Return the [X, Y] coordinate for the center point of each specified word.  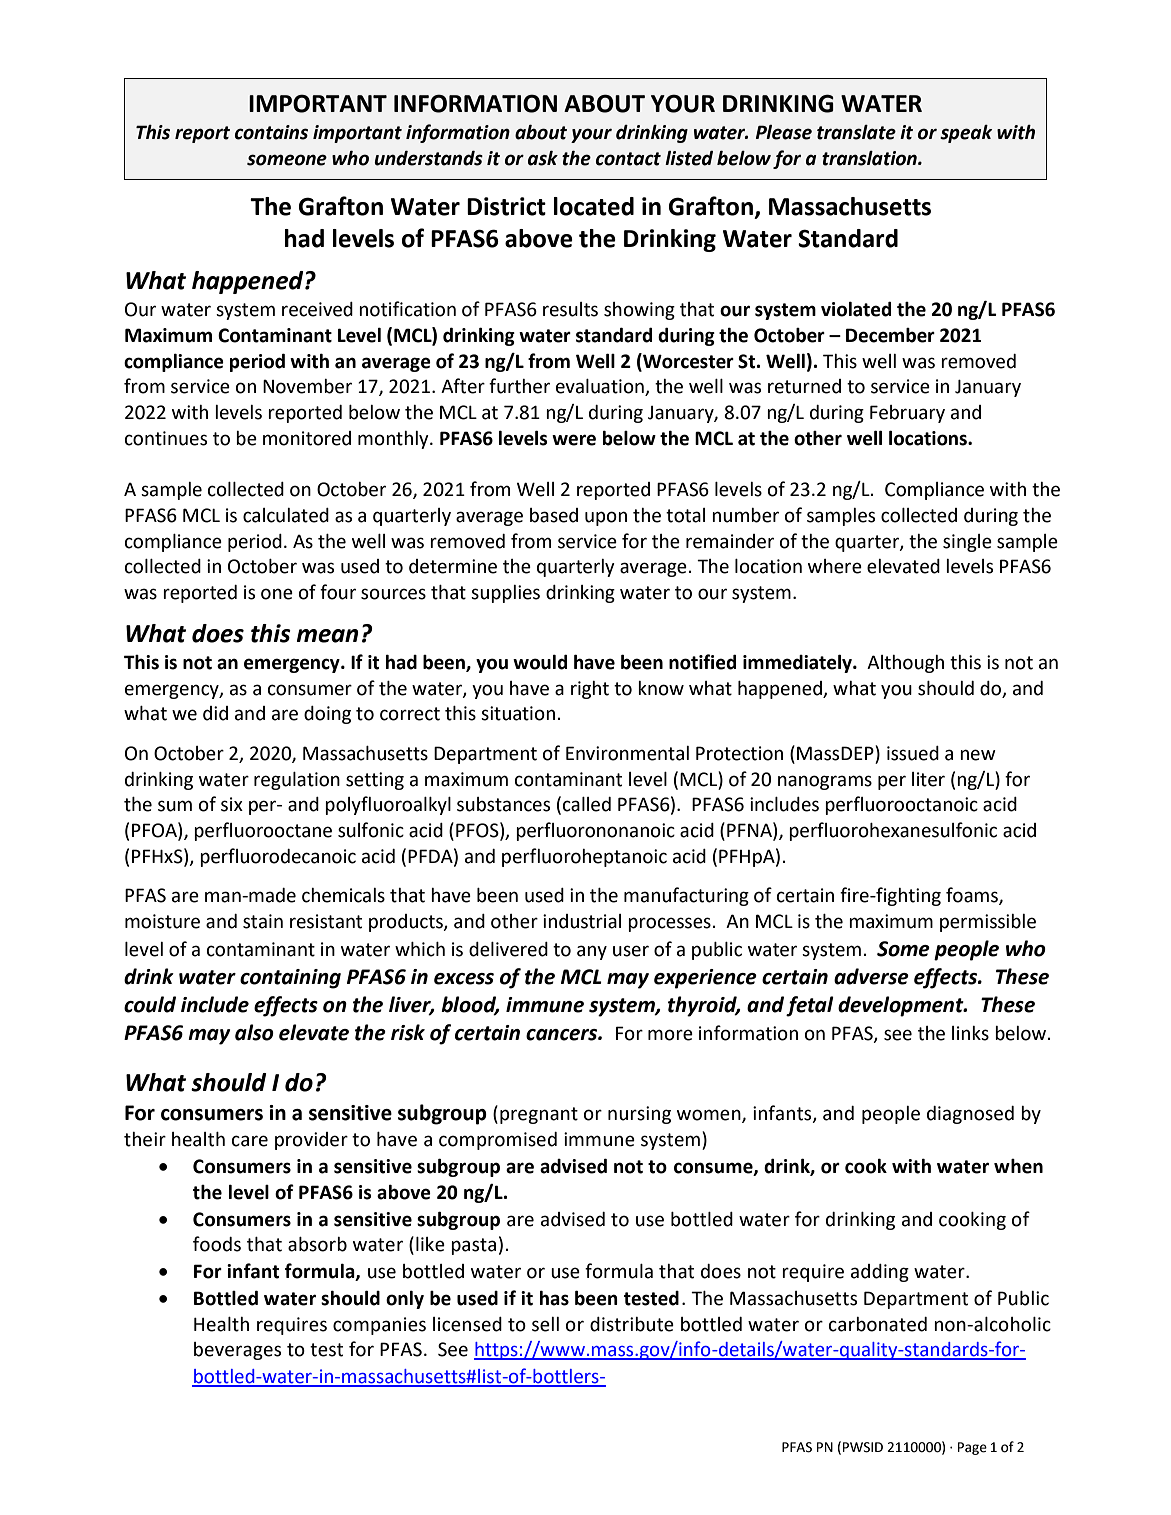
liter [928, 779]
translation [870, 158]
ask [543, 158]
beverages [237, 1351]
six [232, 804]
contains [271, 132]
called [587, 804]
